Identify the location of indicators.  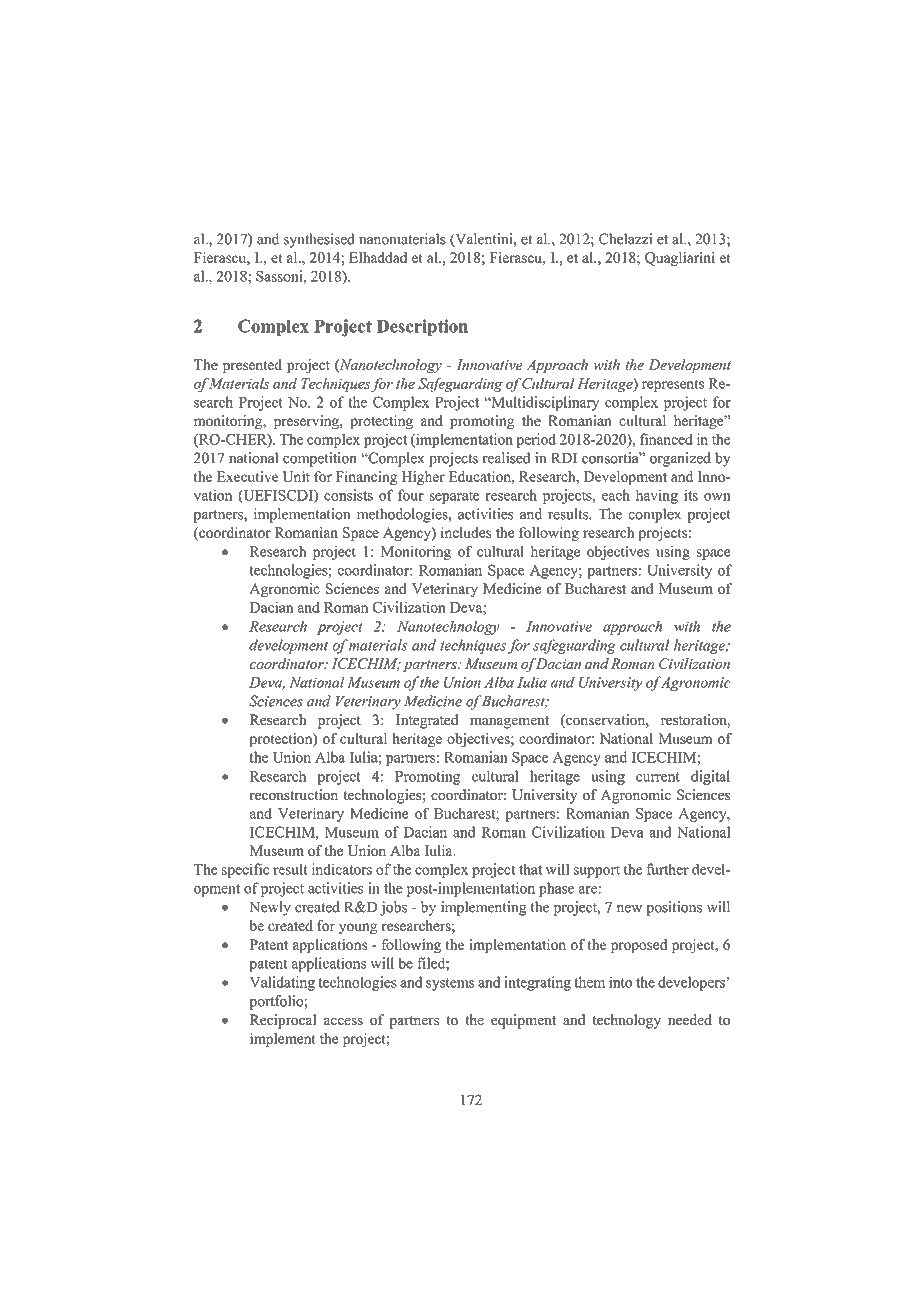
(341, 869).
